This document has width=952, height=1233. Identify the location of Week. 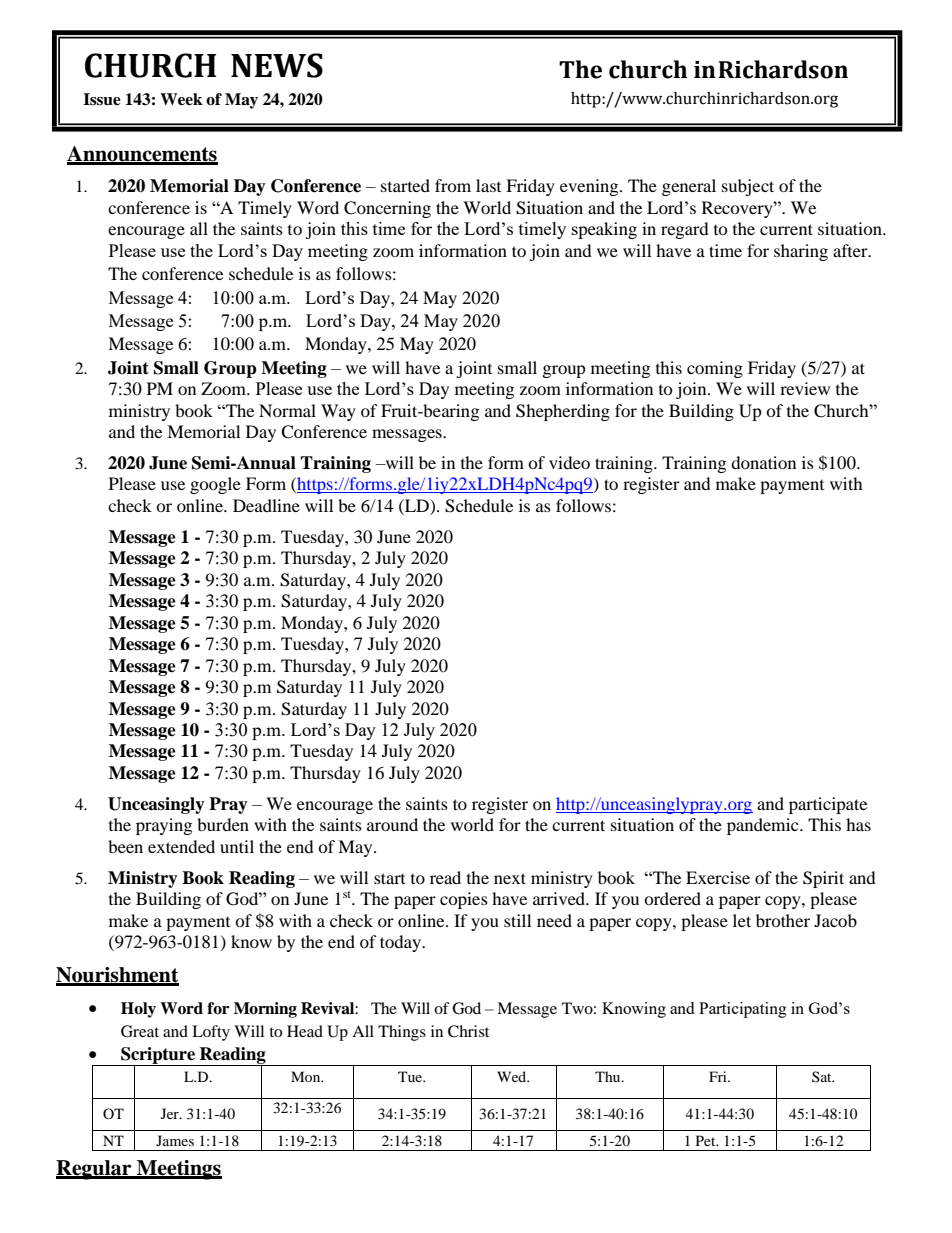
(181, 99).
